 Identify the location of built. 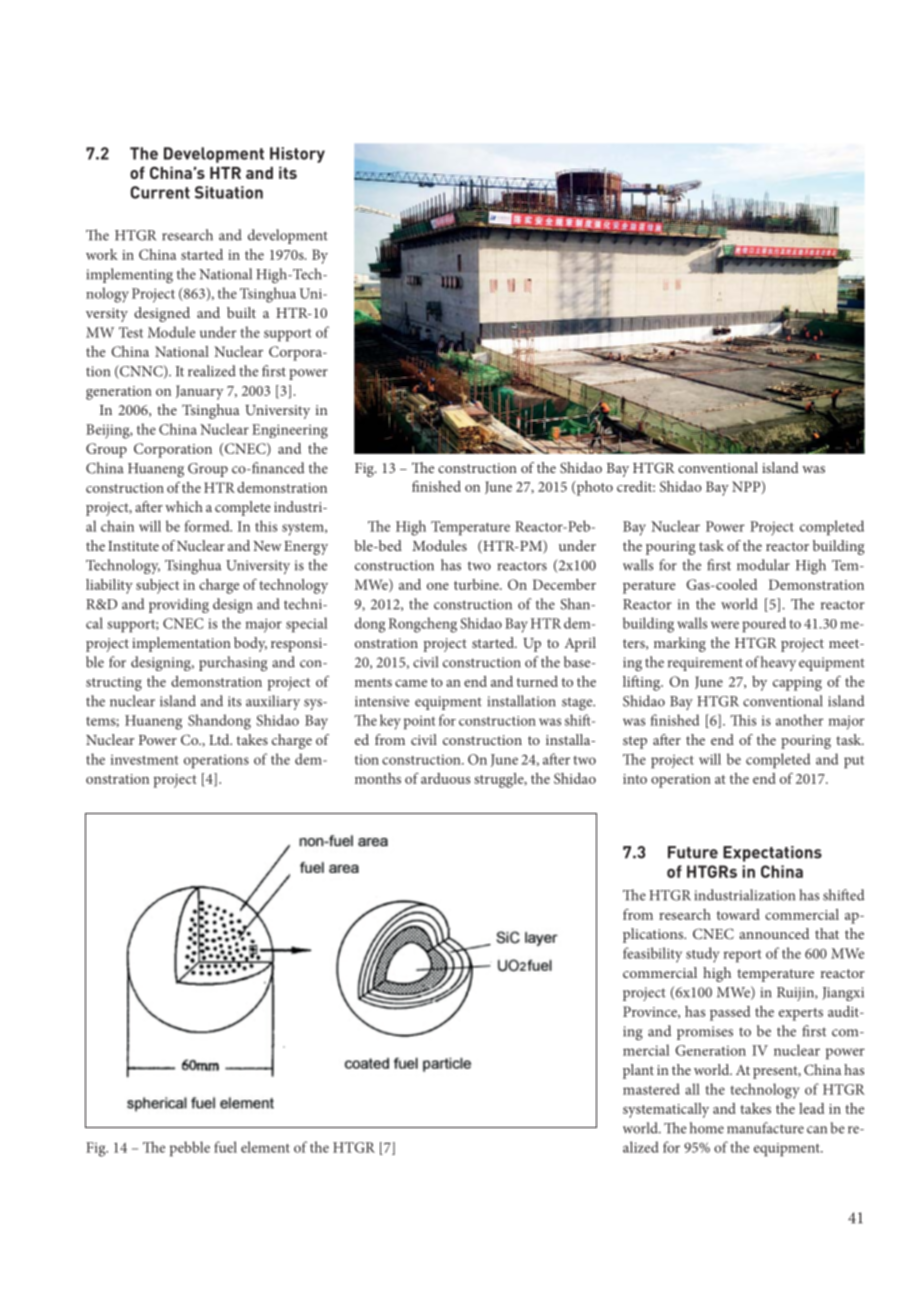
(241, 312).
